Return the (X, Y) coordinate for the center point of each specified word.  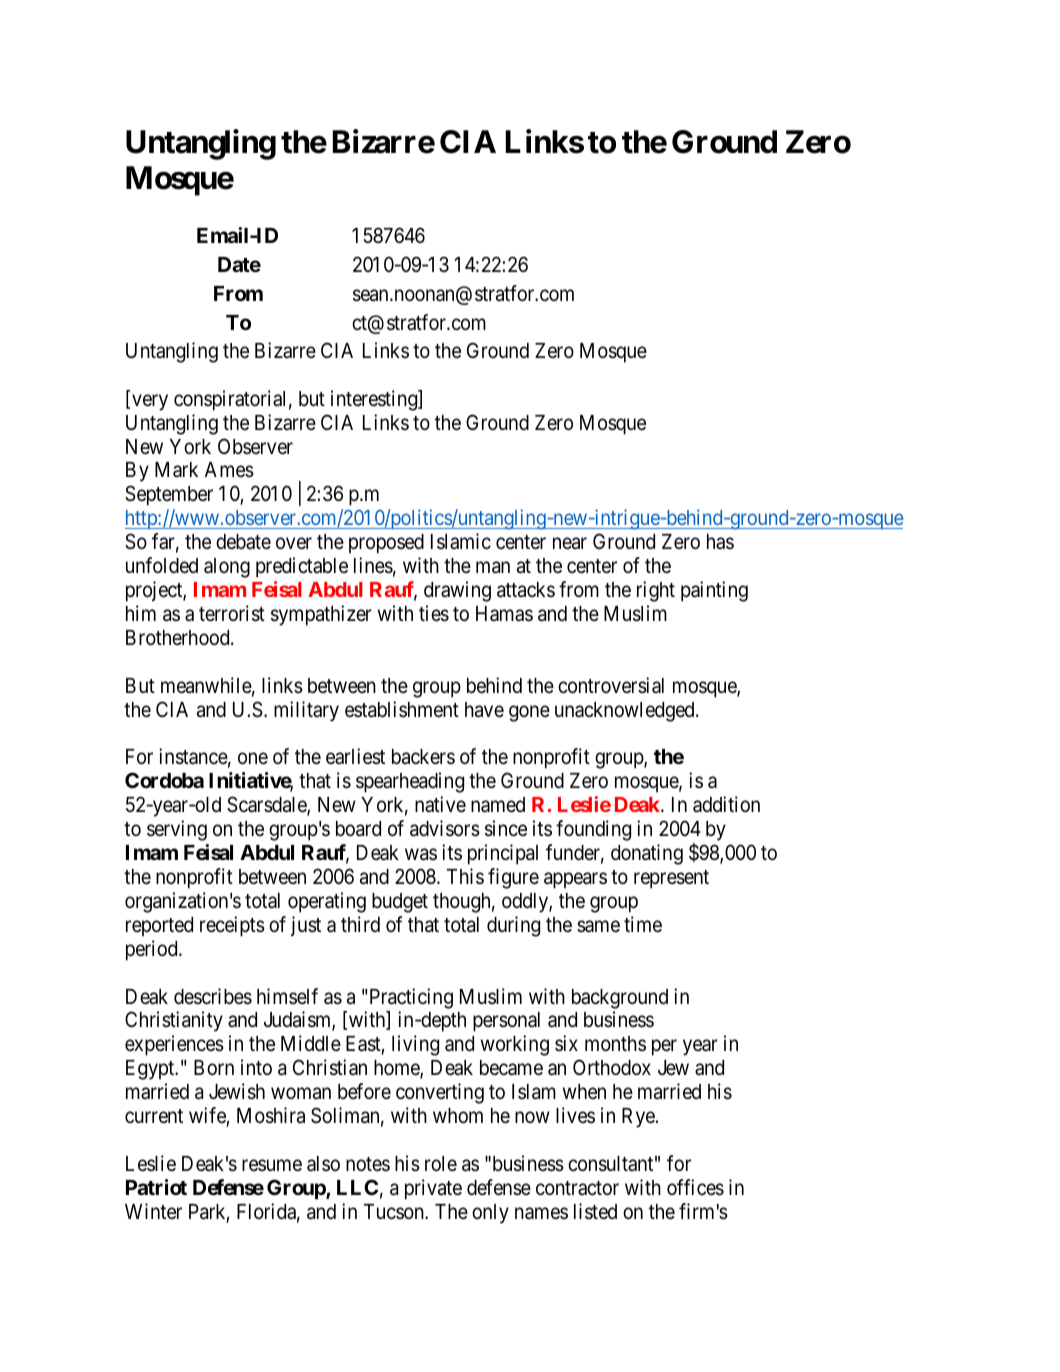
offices (695, 1187)
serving (177, 830)
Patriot (156, 1187)
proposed (386, 544)
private (433, 1189)
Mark (176, 470)
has (720, 542)
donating (647, 854)
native (440, 804)
